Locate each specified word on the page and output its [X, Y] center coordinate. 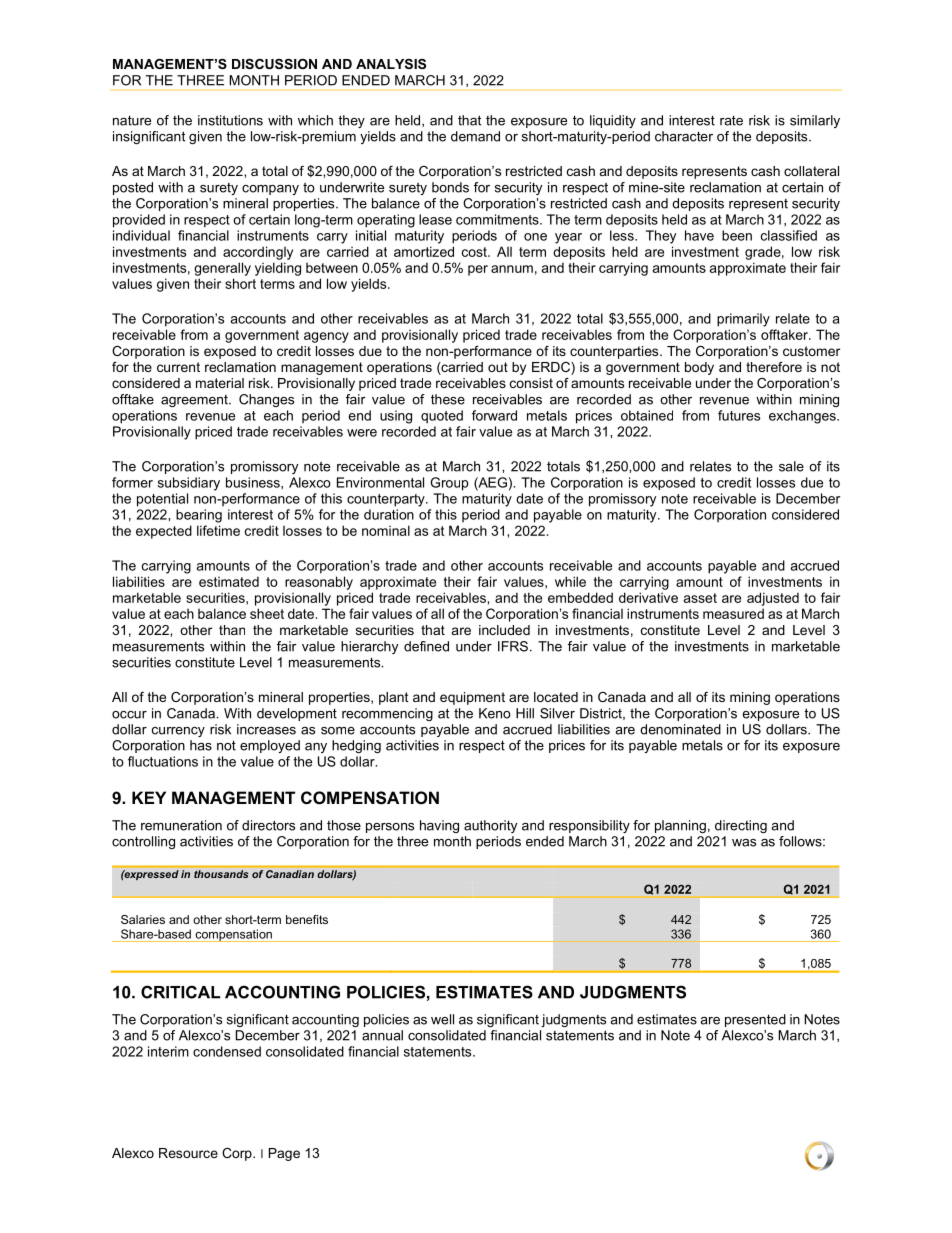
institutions [230, 120]
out [498, 367]
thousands [221, 874]
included [504, 630]
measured [733, 613]
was [744, 843]
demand [475, 136]
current [178, 367]
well [442, 1019]
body [699, 368]
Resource [188, 1153]
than [232, 630]
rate [731, 120]
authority [490, 826]
